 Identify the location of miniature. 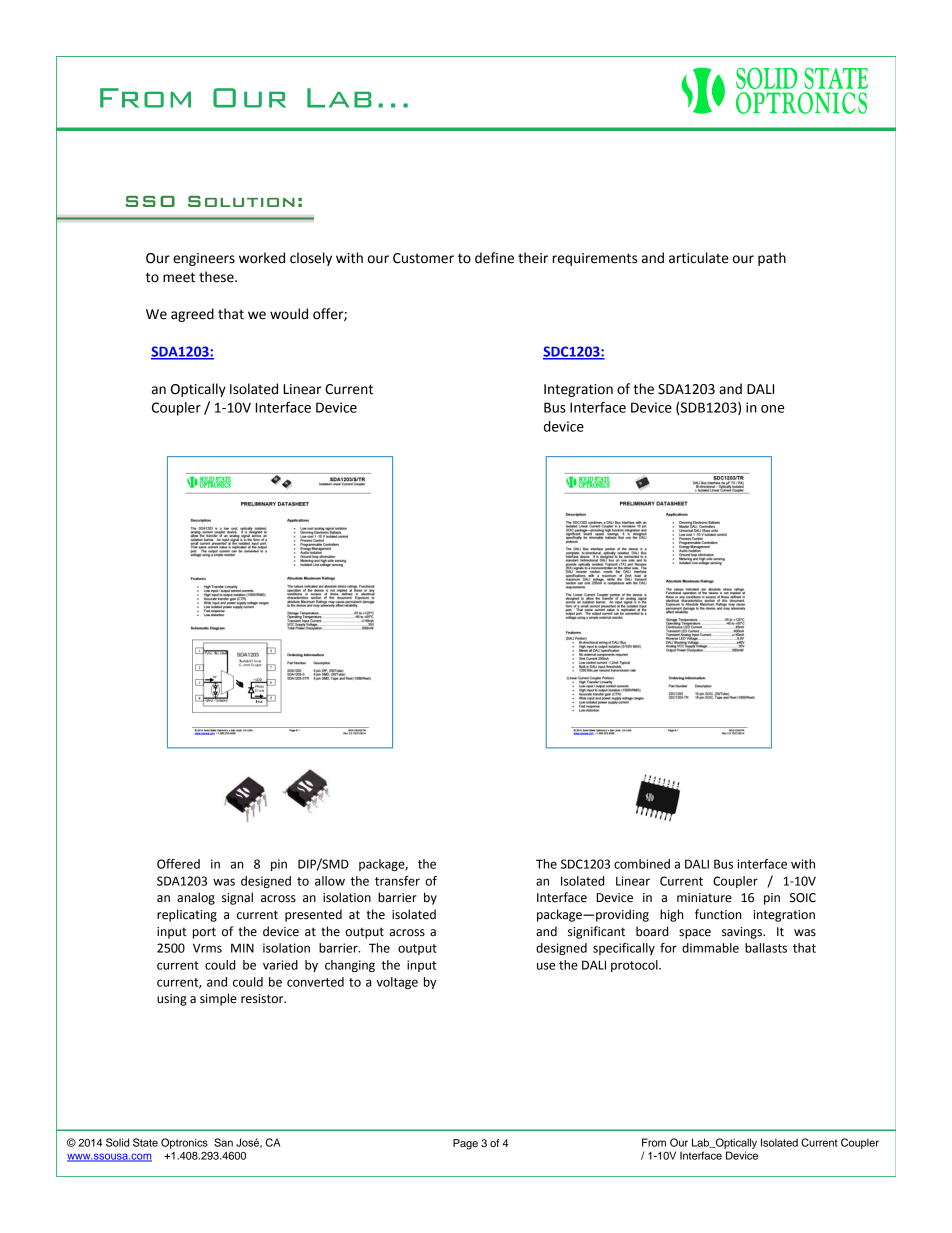
(704, 898).
